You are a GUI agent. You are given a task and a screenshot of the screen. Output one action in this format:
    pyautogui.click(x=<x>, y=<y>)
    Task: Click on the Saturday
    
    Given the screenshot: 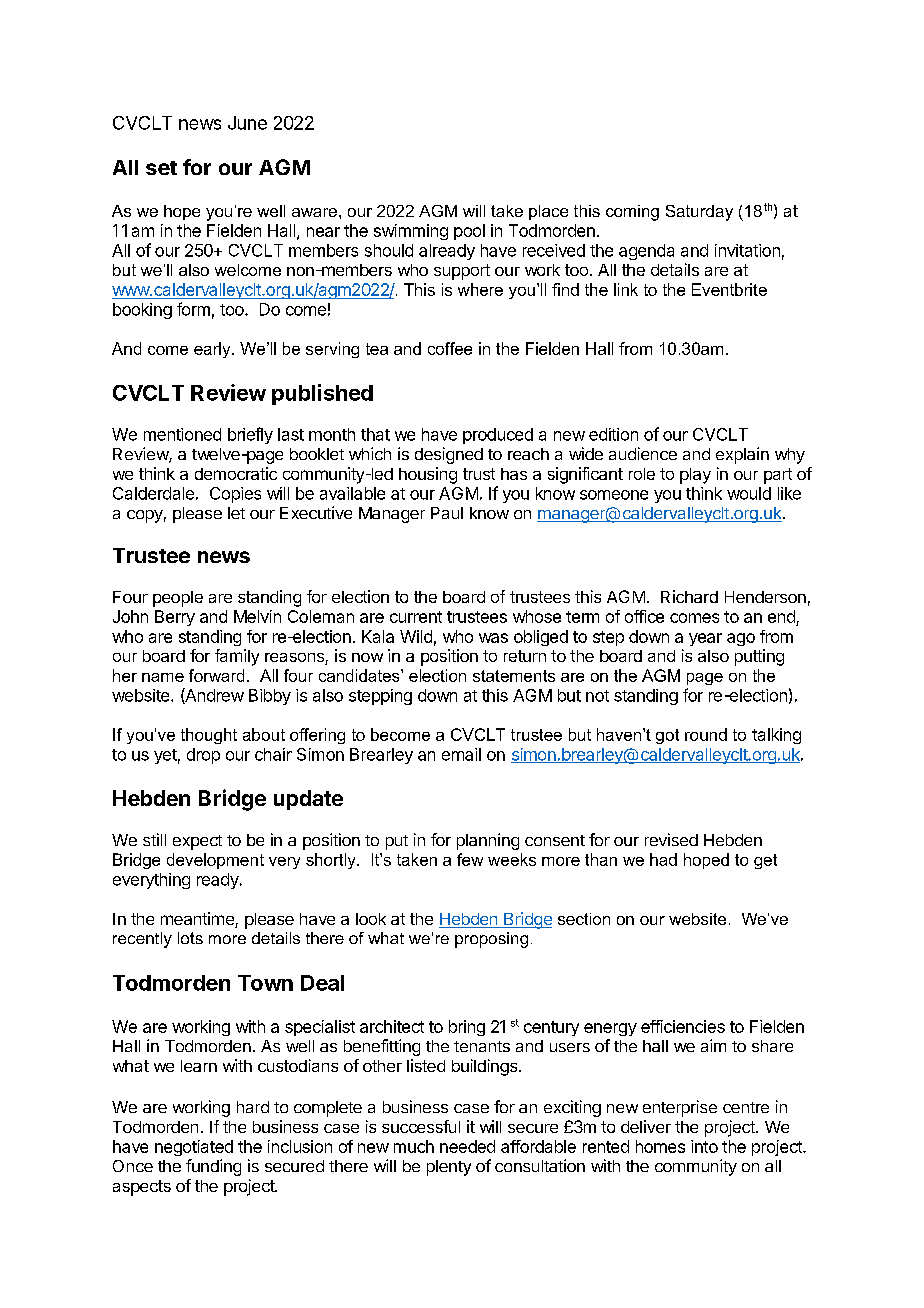 What is the action you would take?
    pyautogui.click(x=699, y=213)
